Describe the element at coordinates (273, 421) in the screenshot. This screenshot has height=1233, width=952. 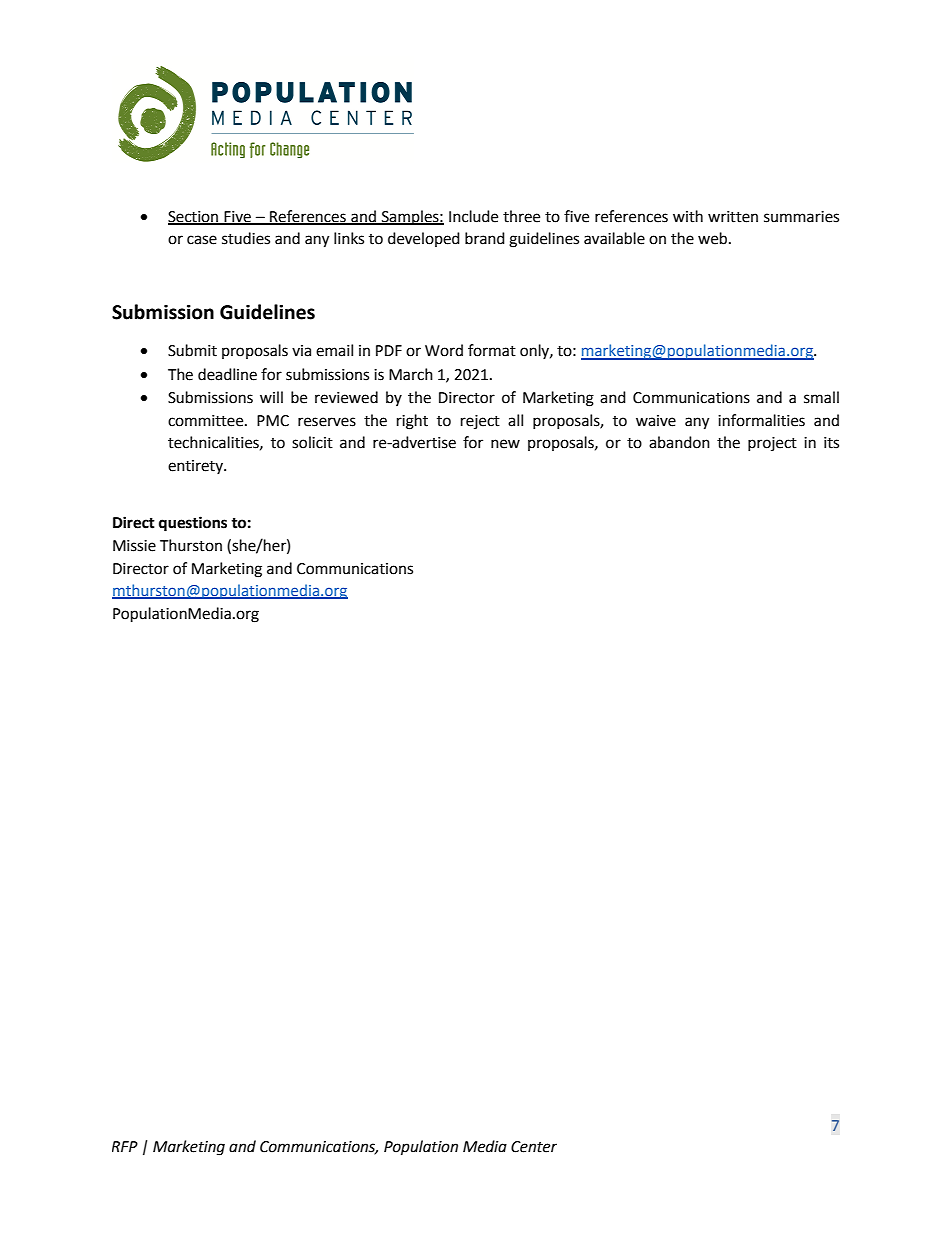
I see `PMC` at that location.
